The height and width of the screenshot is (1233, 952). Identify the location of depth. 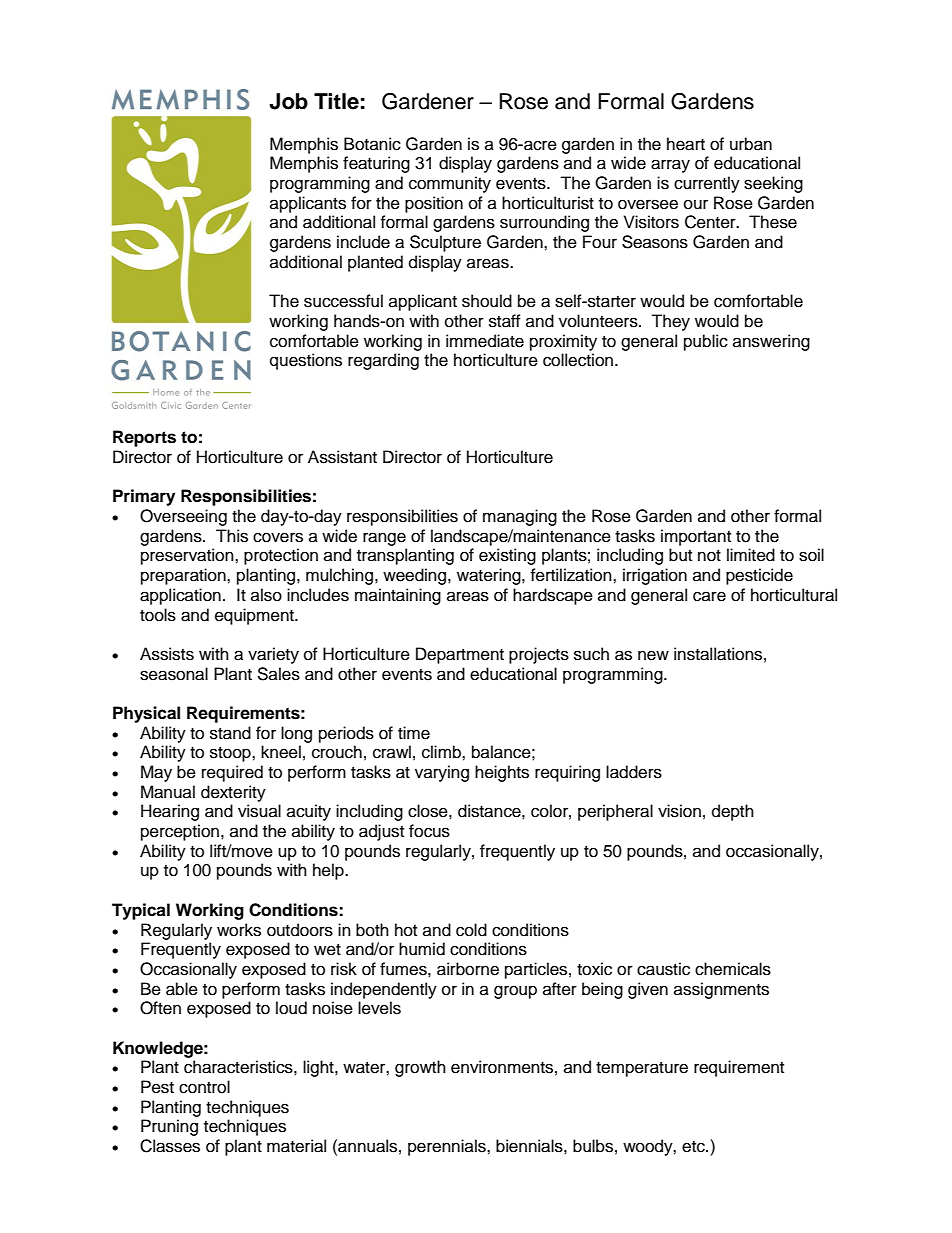
(733, 812).
